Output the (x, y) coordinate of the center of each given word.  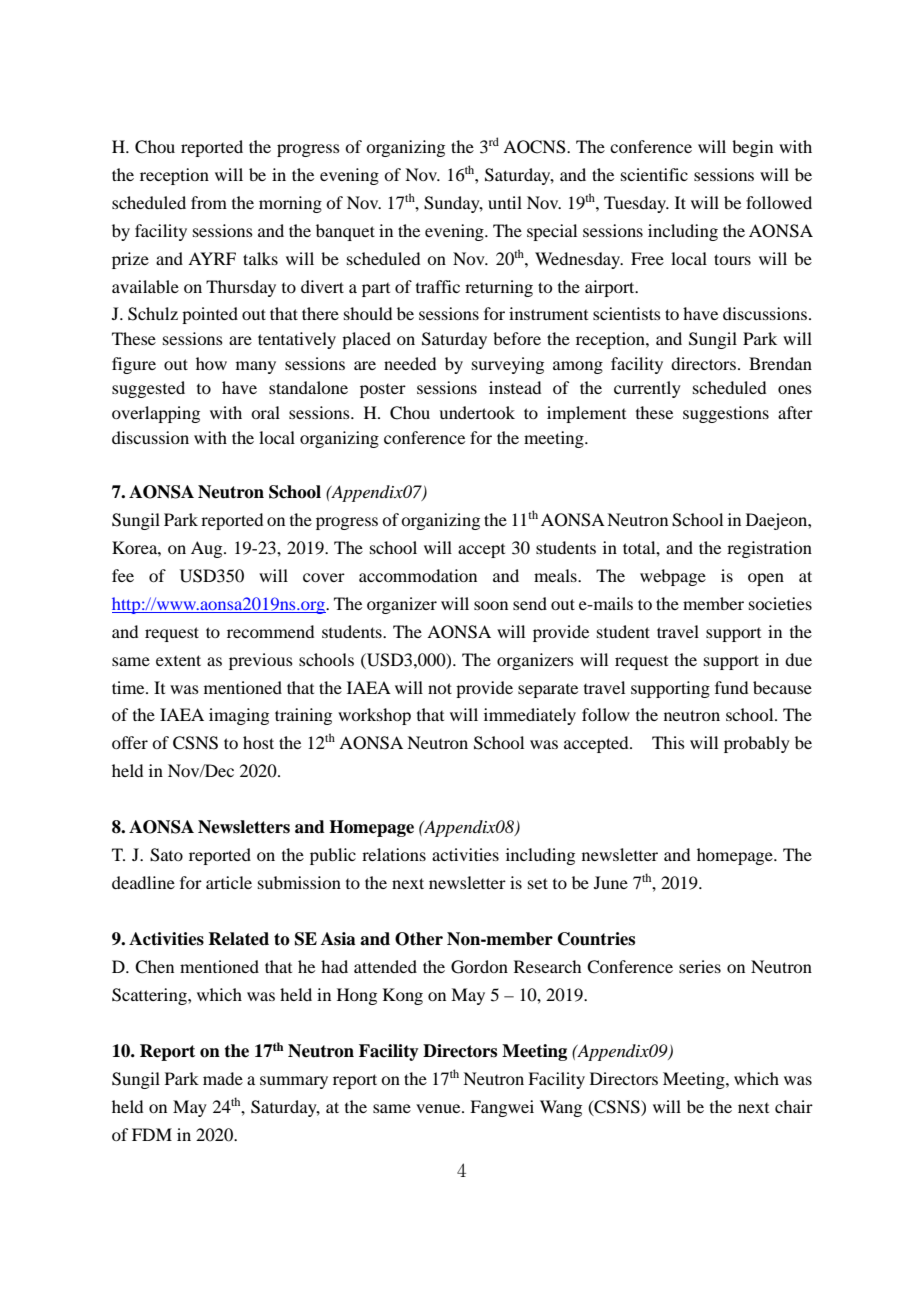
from (209, 202)
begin (752, 148)
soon (491, 605)
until (505, 202)
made (223, 1078)
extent (178, 660)
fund (731, 687)
